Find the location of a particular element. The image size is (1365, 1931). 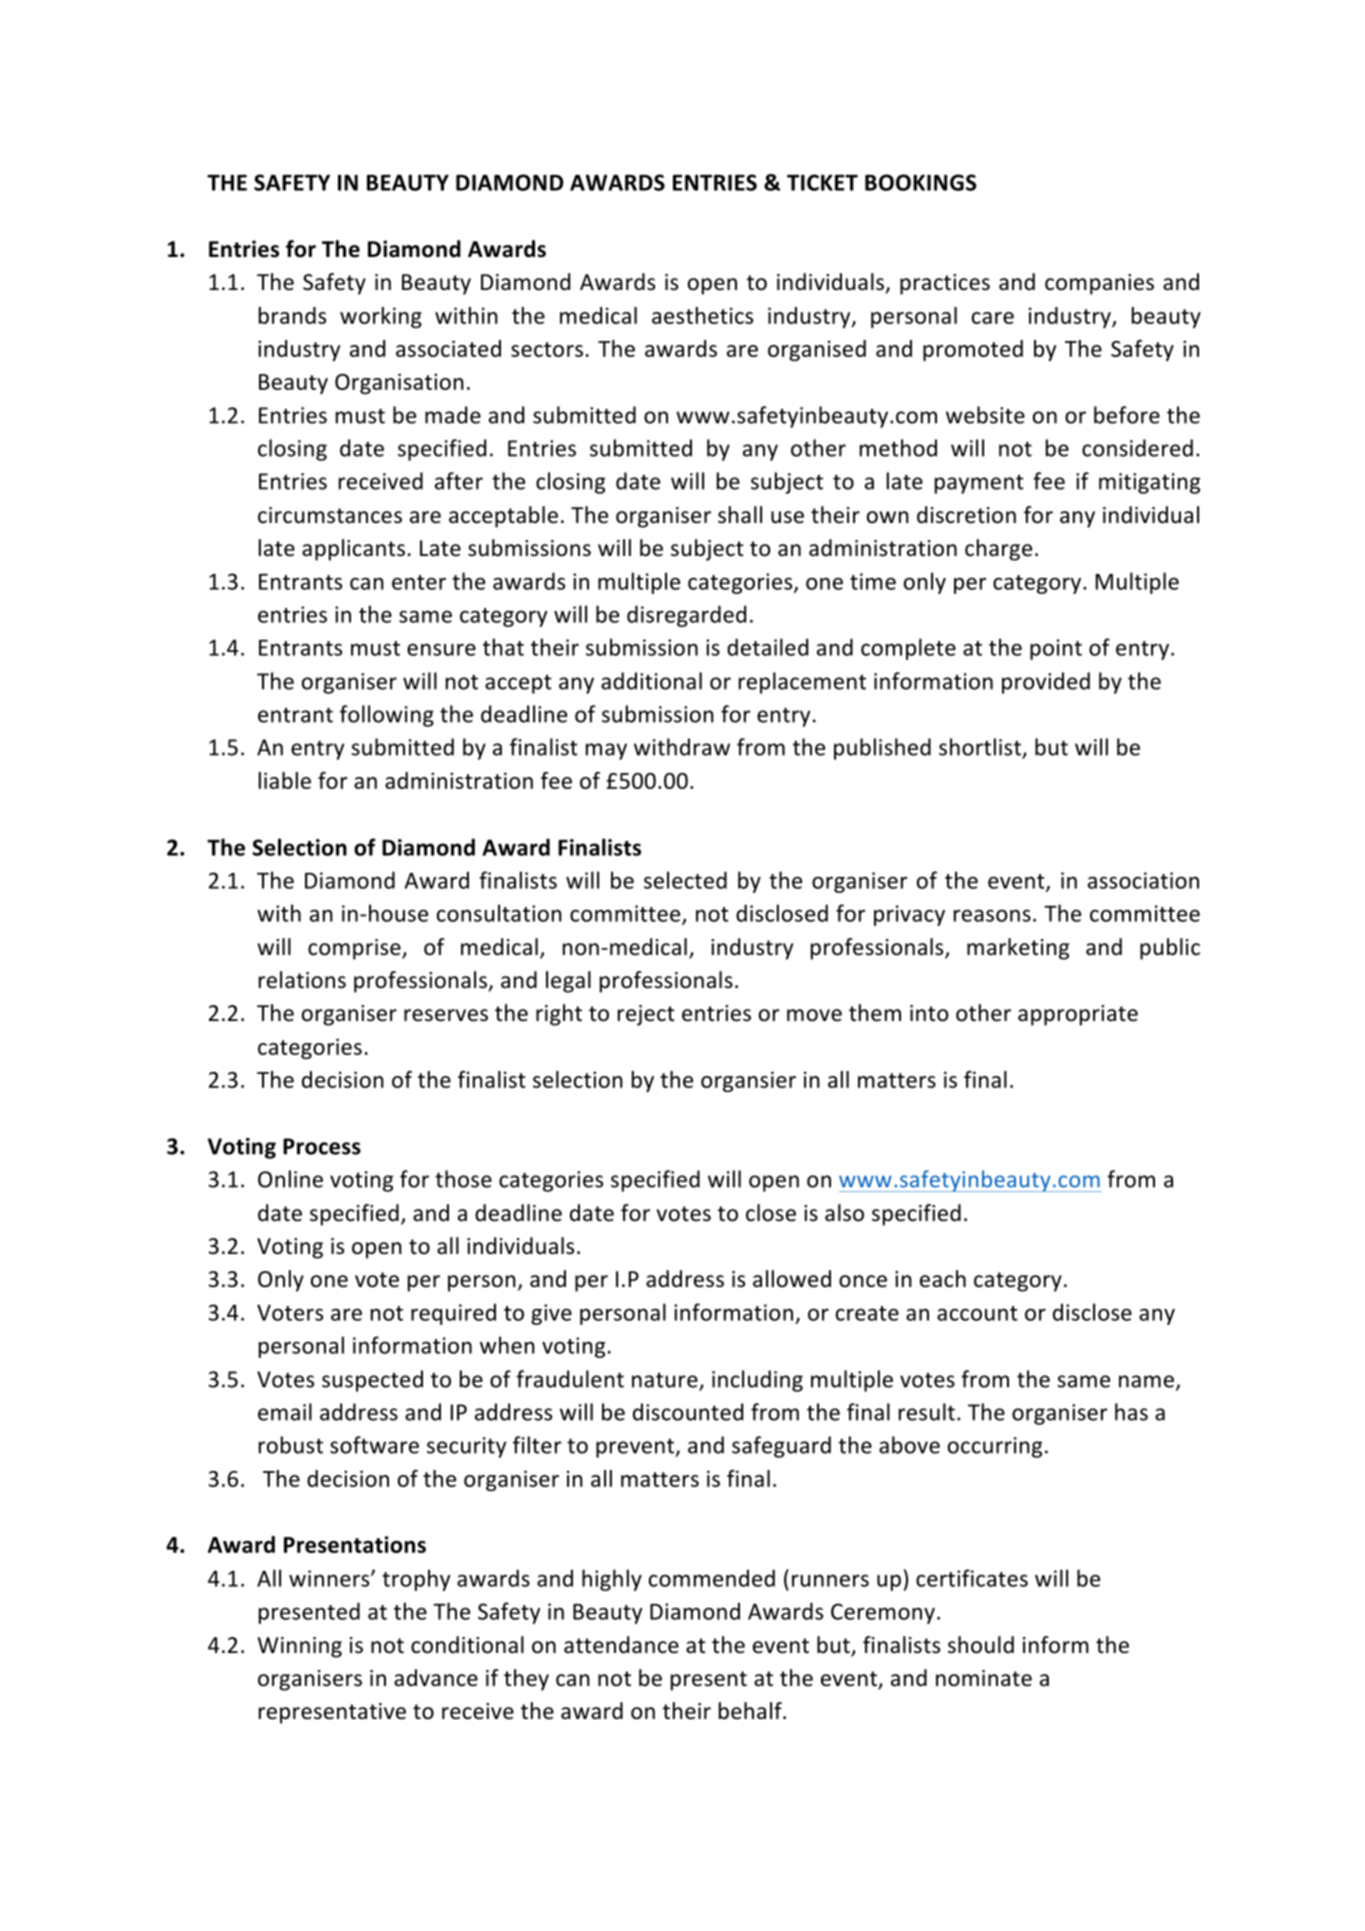

advance is located at coordinates (436, 1678).
